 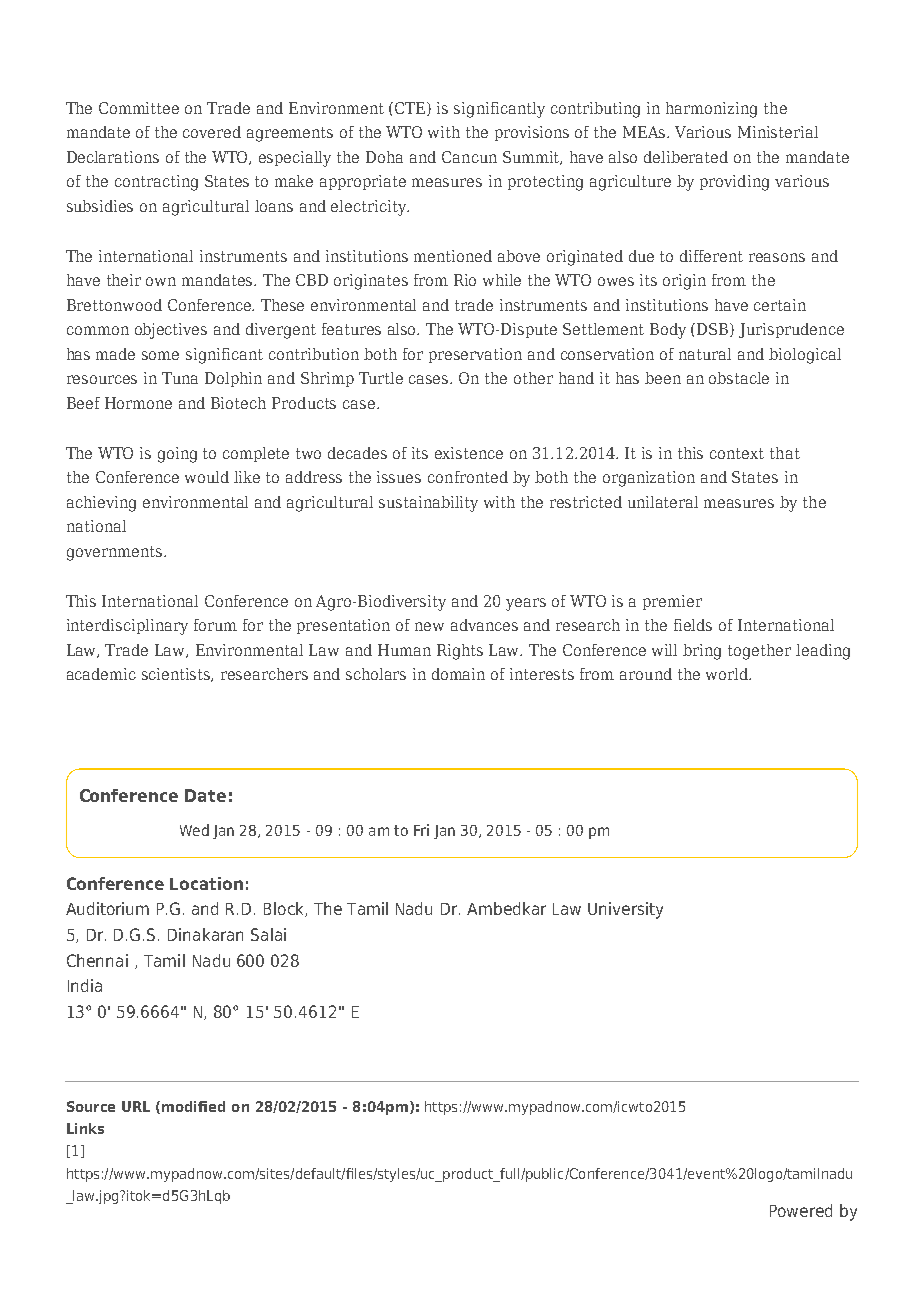 What do you see at coordinates (469, 157) in the screenshot?
I see `Cancun` at bounding box center [469, 157].
